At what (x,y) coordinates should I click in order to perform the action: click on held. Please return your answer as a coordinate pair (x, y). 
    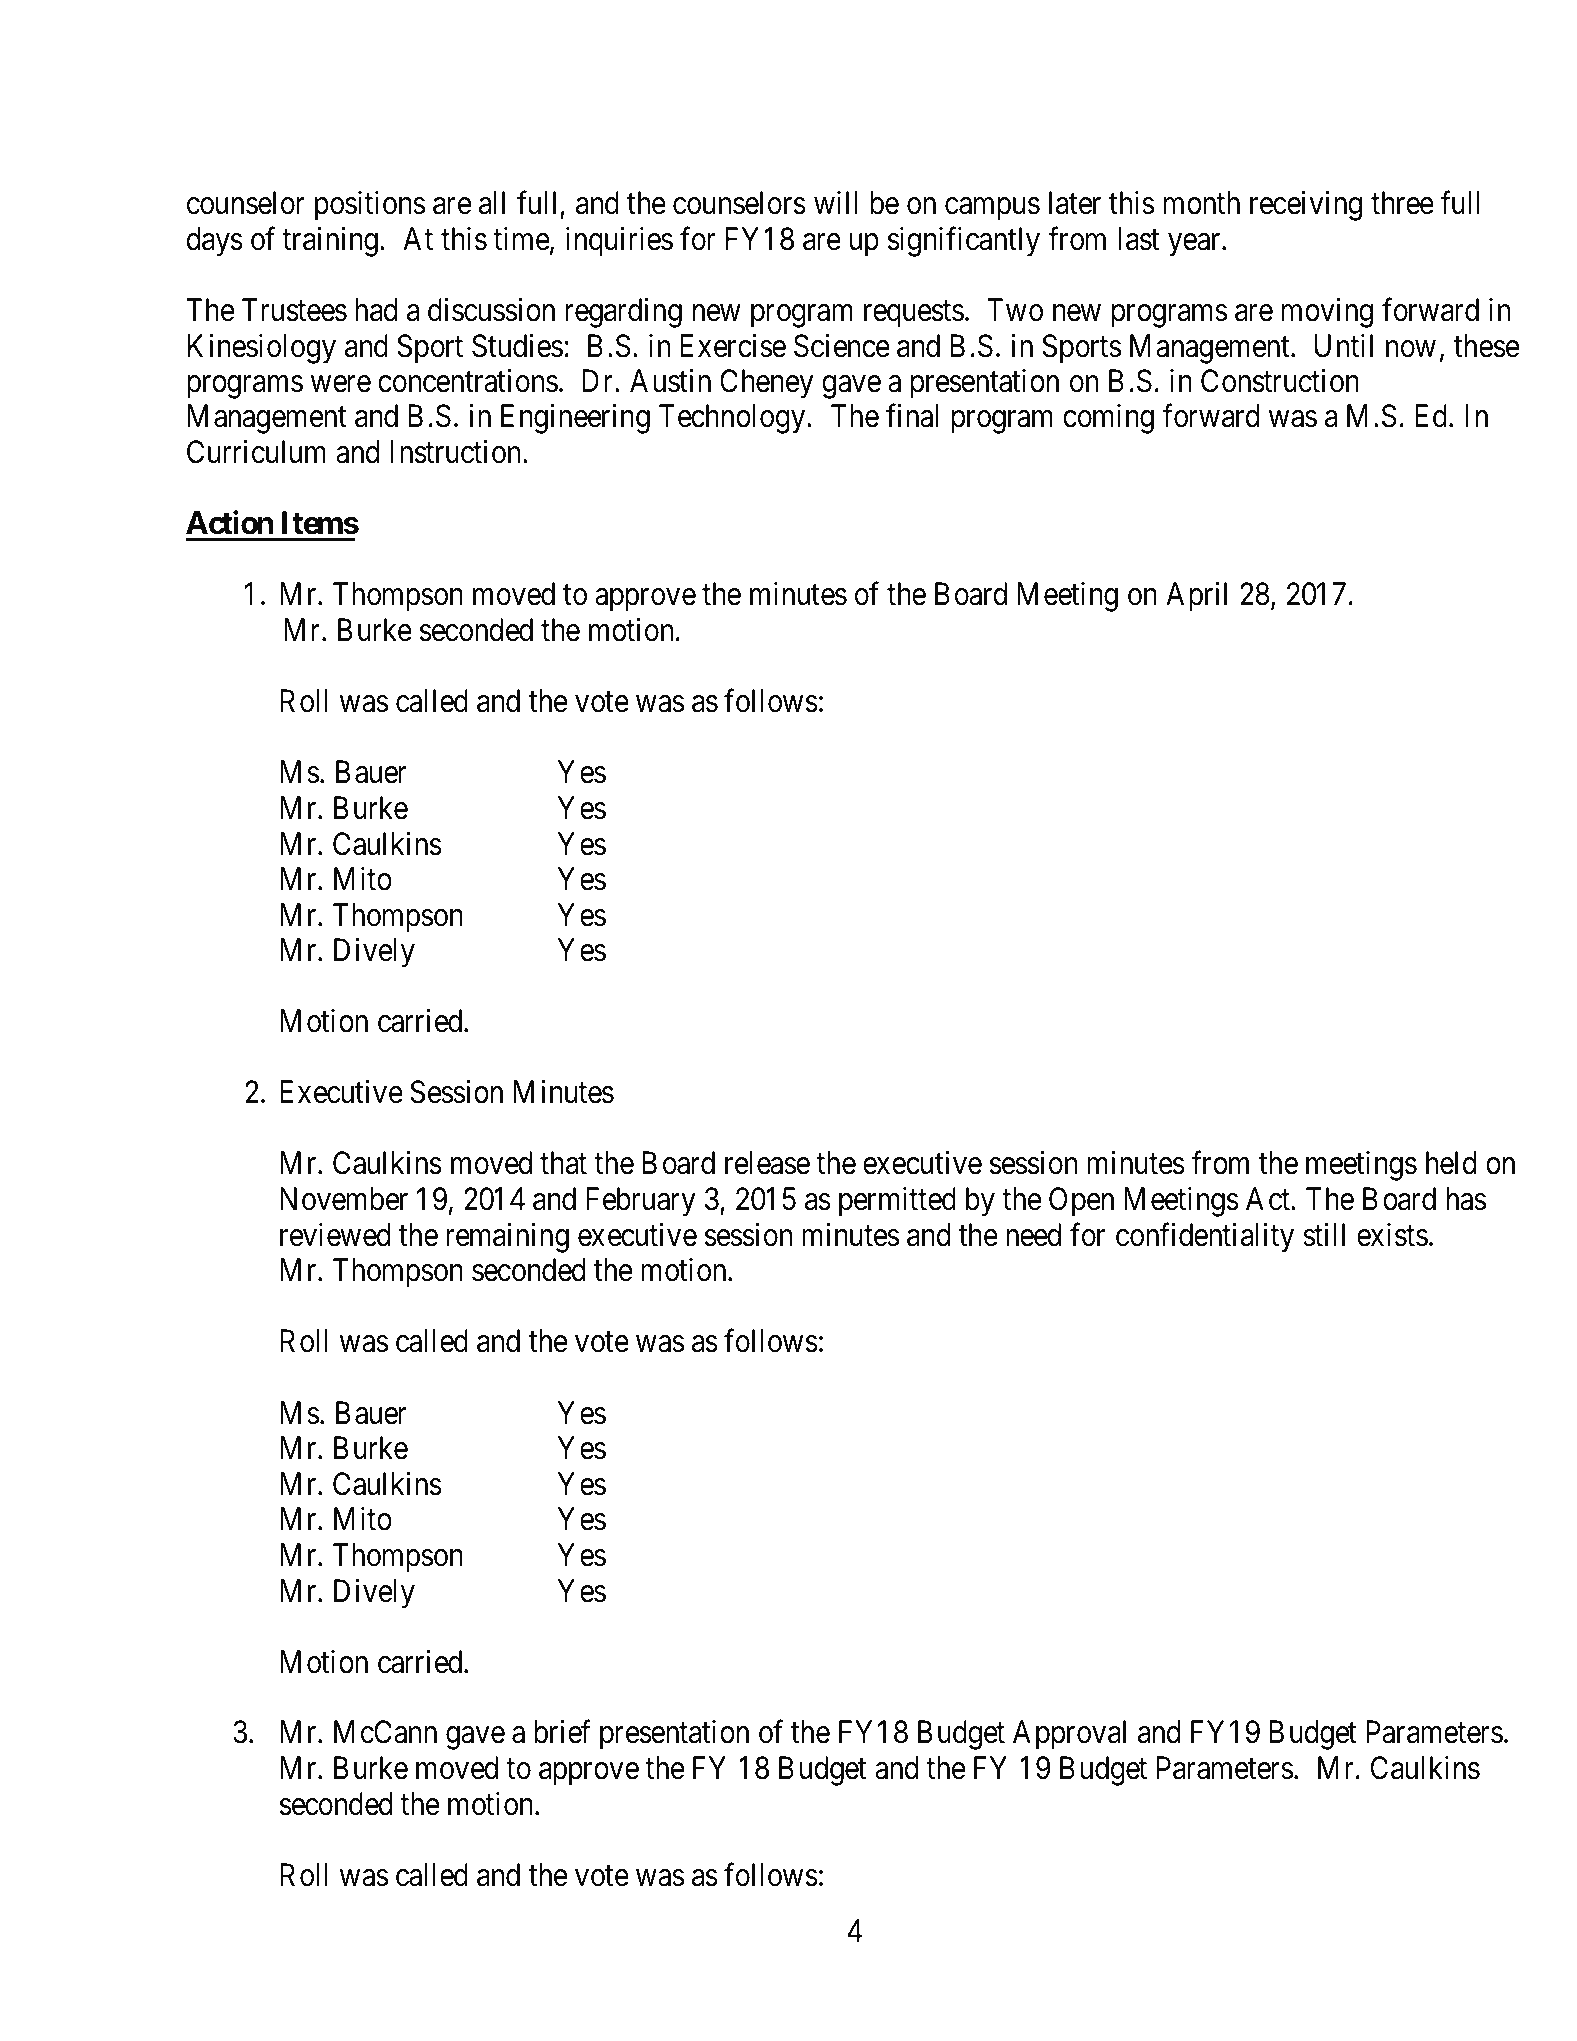
    Looking at the image, I should click on (1451, 1163).
